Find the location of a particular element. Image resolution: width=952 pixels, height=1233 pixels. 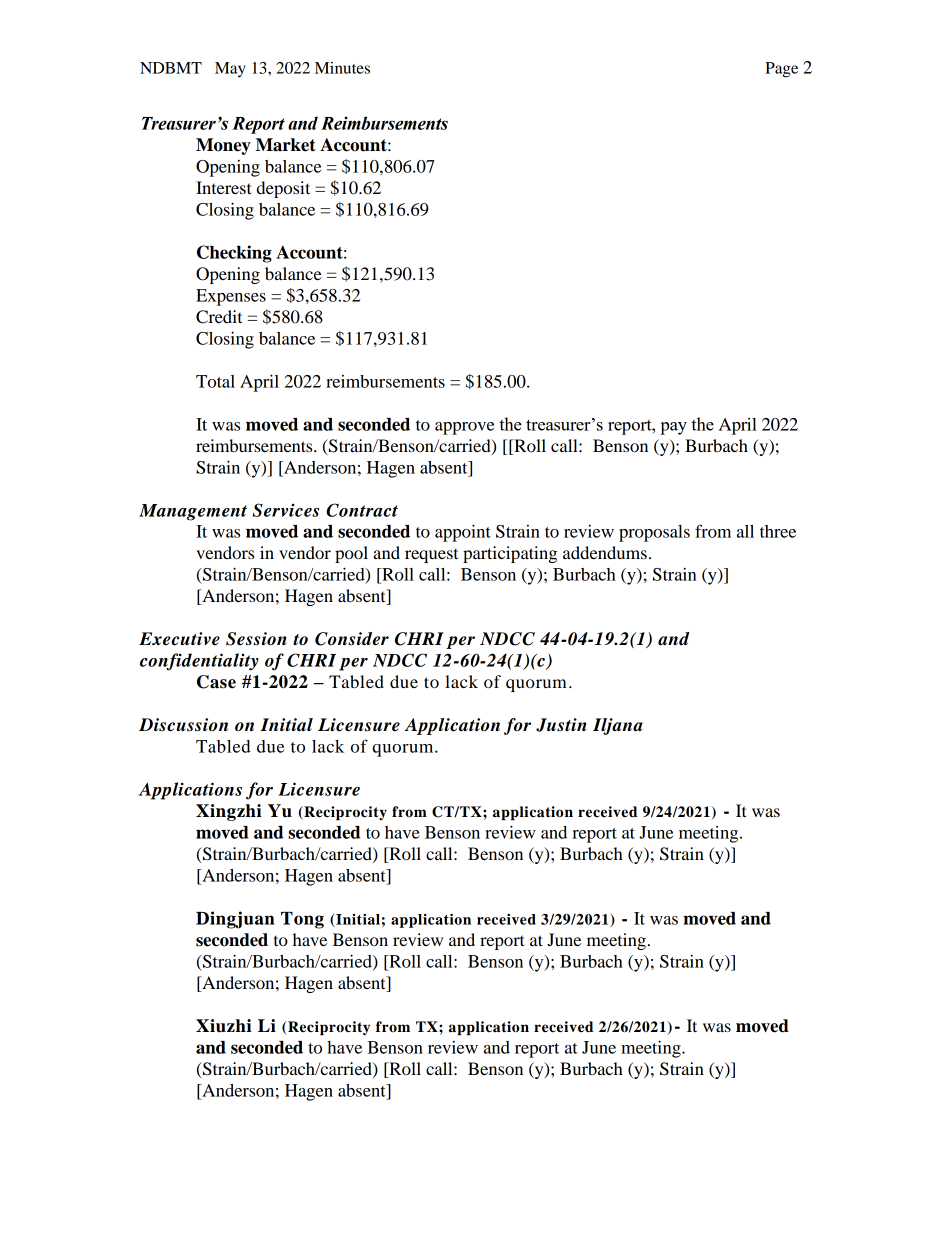

Tong is located at coordinates (302, 920).
